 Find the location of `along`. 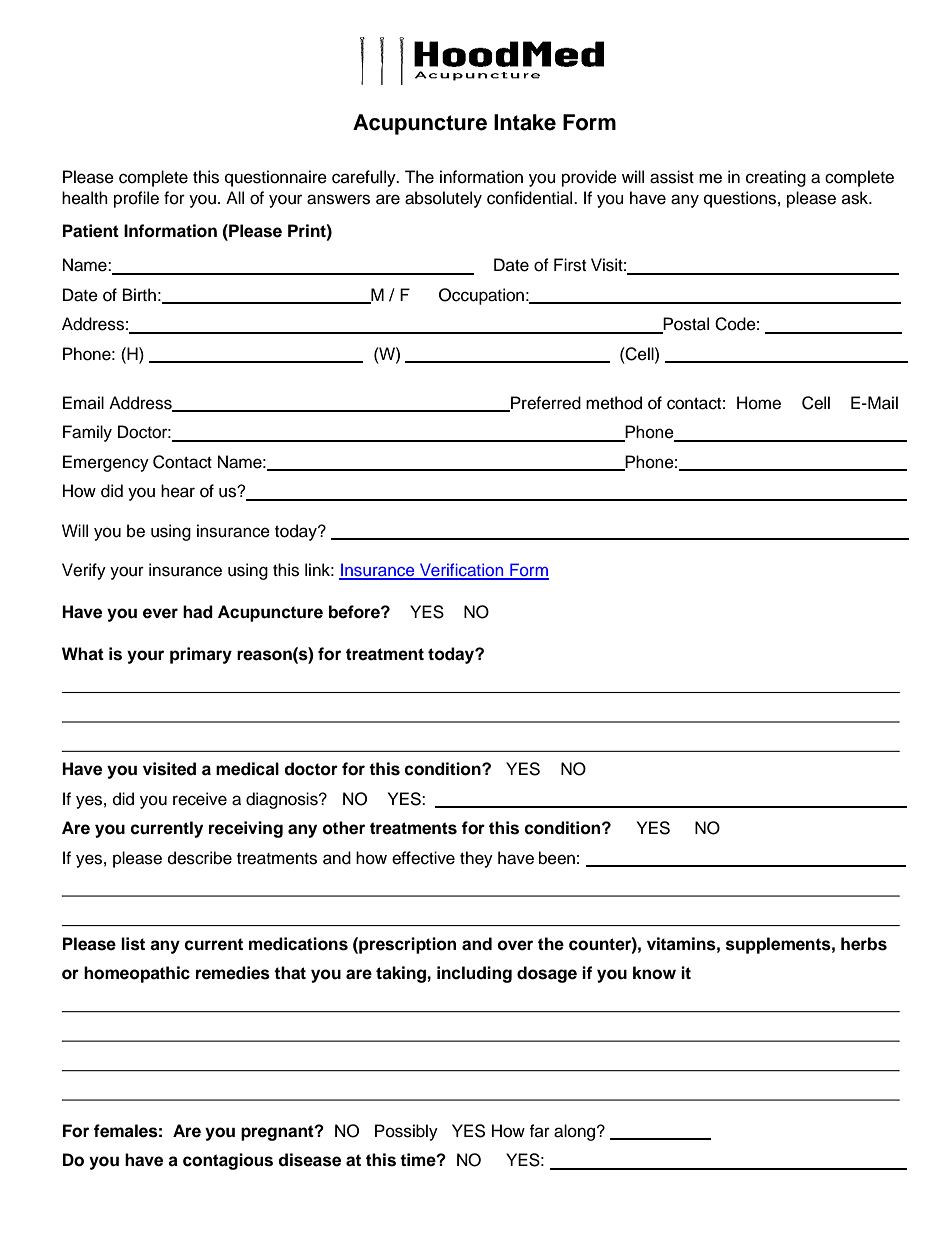

along is located at coordinates (576, 1132).
